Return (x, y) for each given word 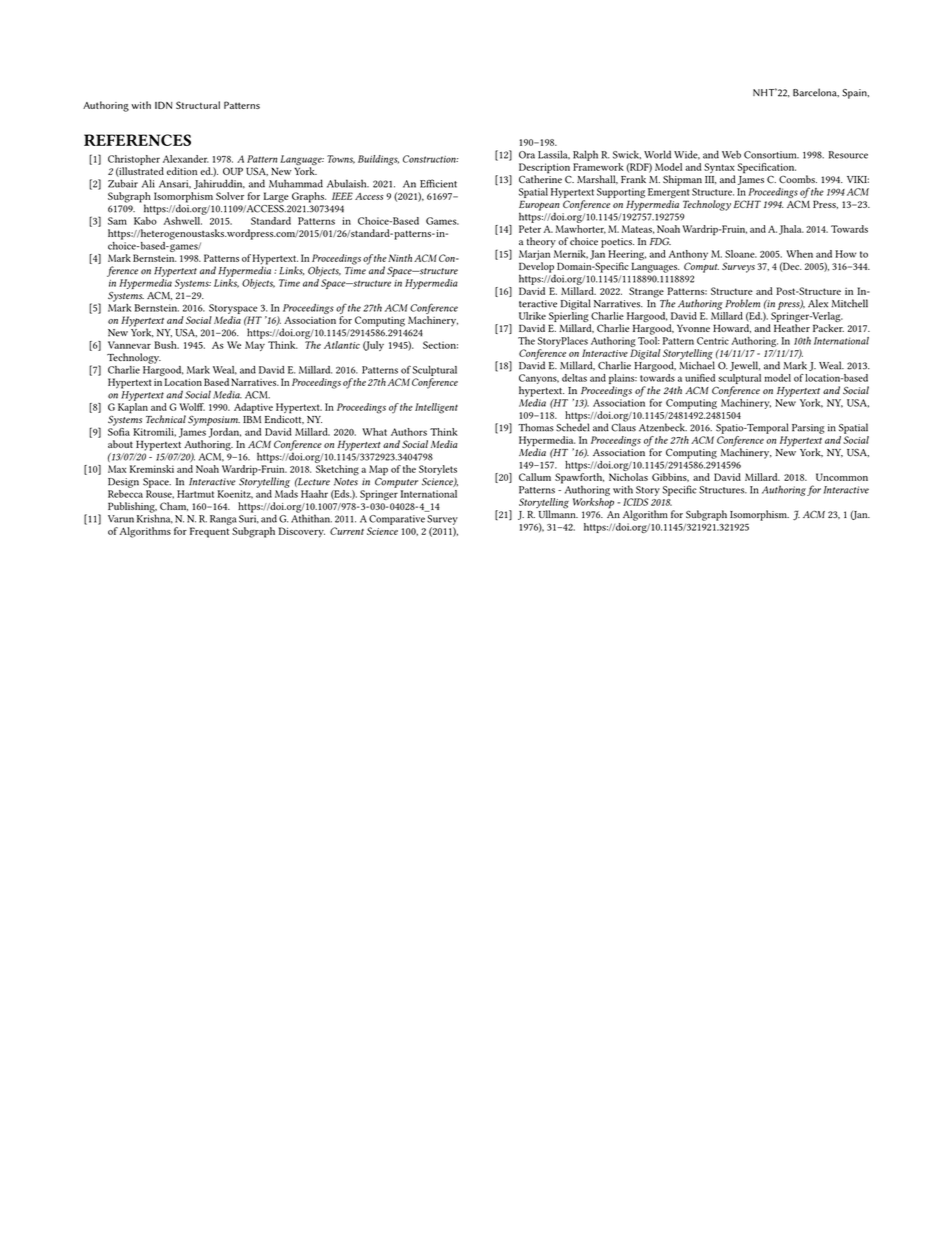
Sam (117, 221)
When (799, 254)
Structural (198, 105)
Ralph (585, 155)
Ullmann (558, 513)
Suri (249, 519)
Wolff (192, 407)
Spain (855, 94)
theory (541, 242)
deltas (574, 378)
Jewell (745, 366)
